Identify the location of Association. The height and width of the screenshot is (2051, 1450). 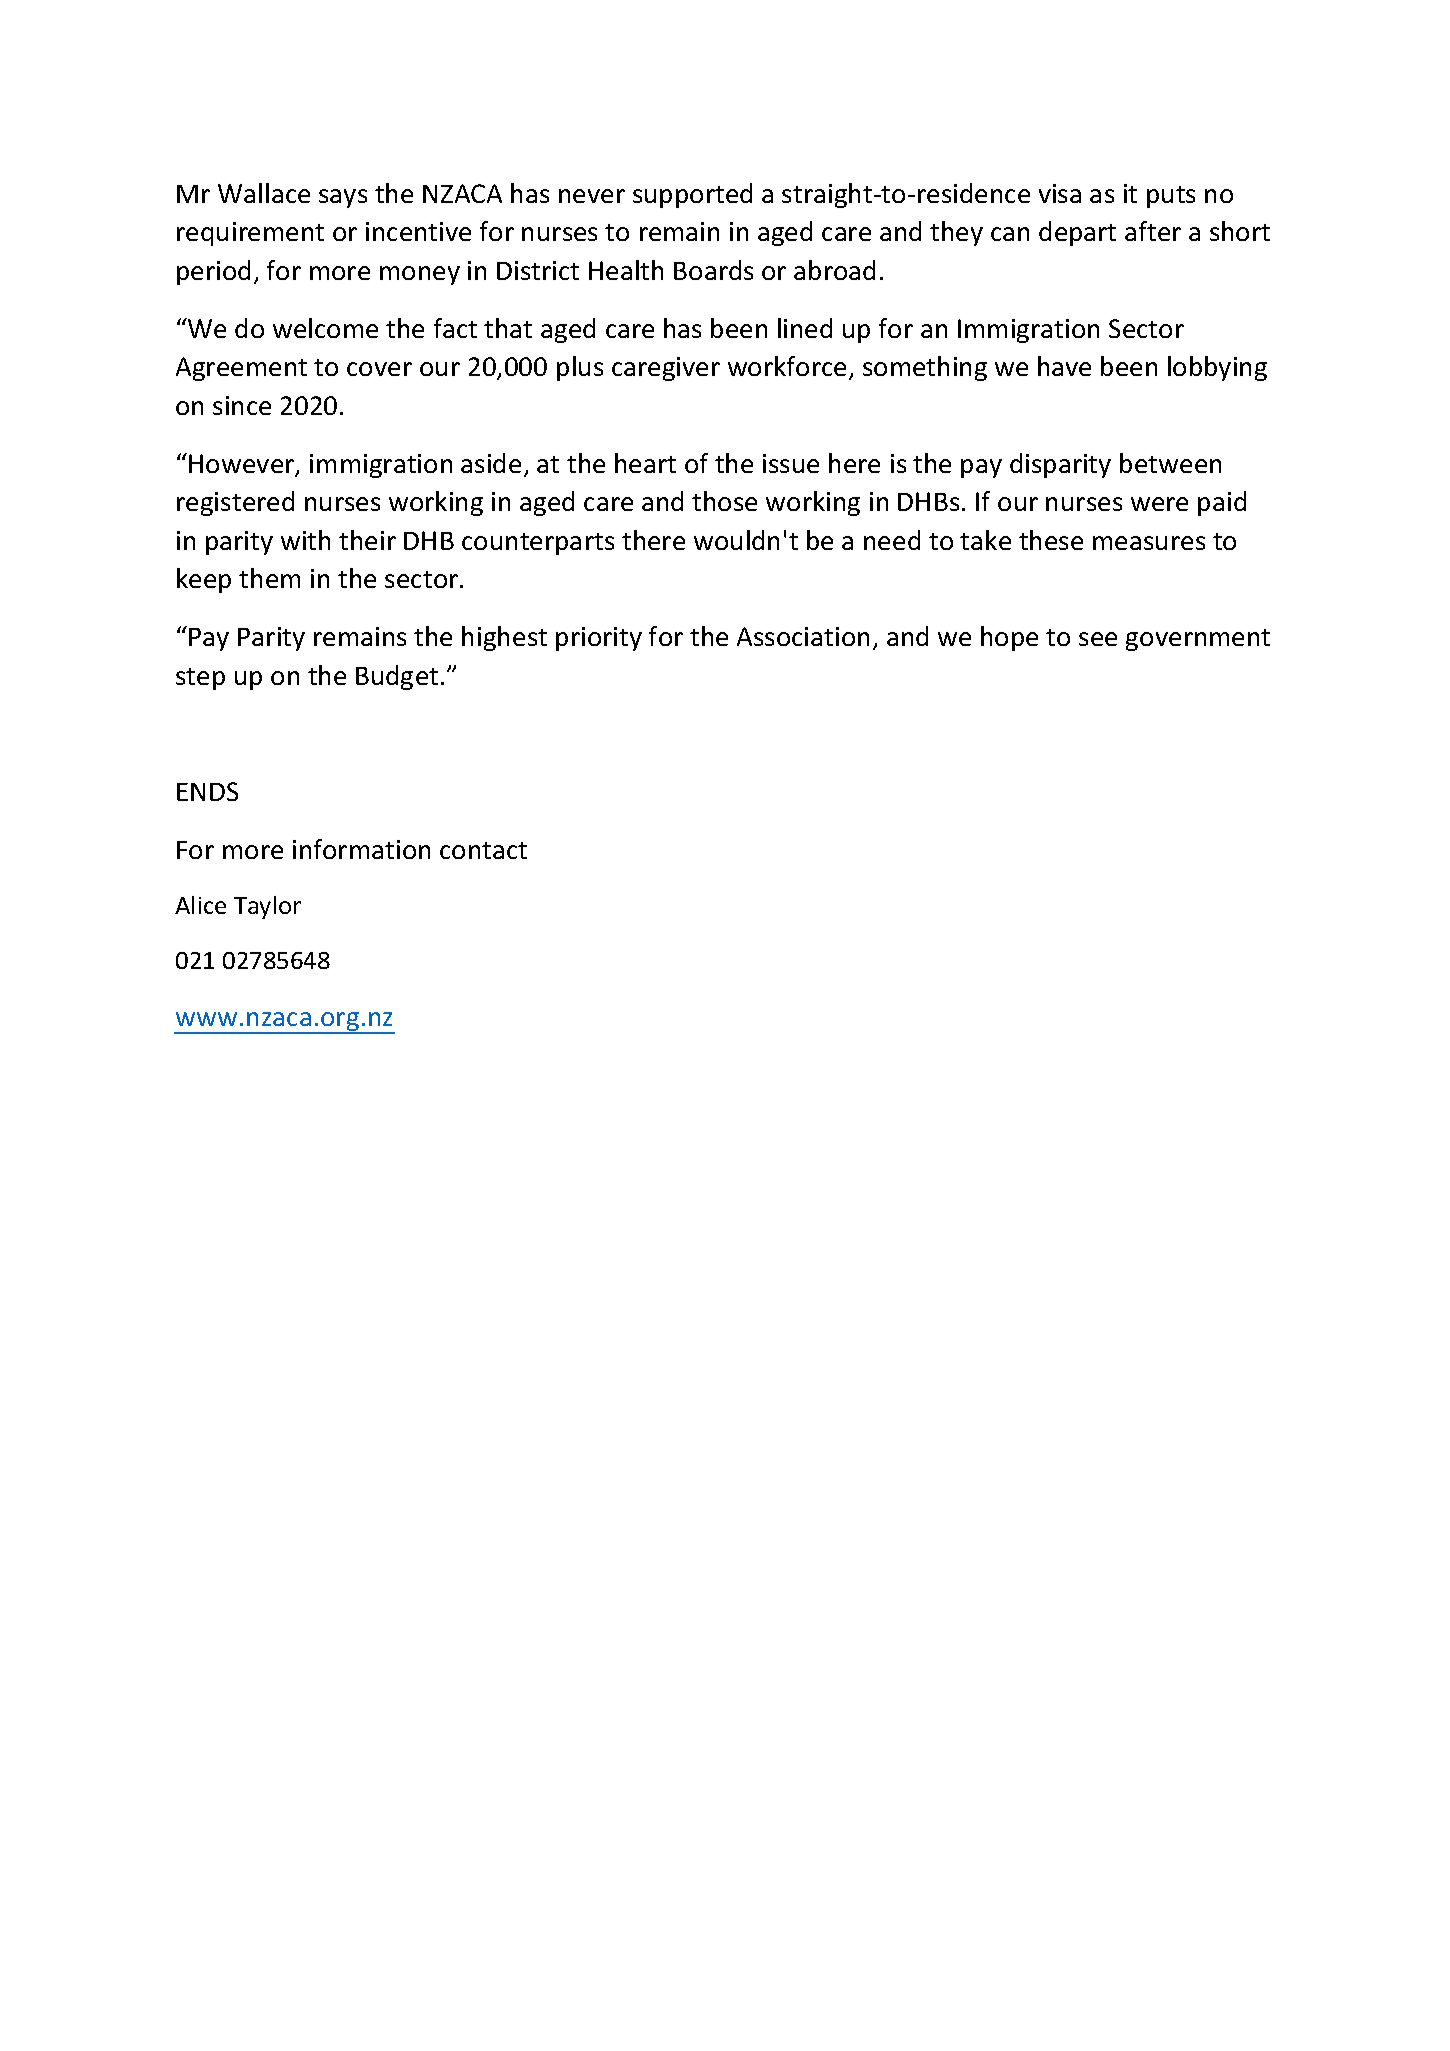
(803, 636).
